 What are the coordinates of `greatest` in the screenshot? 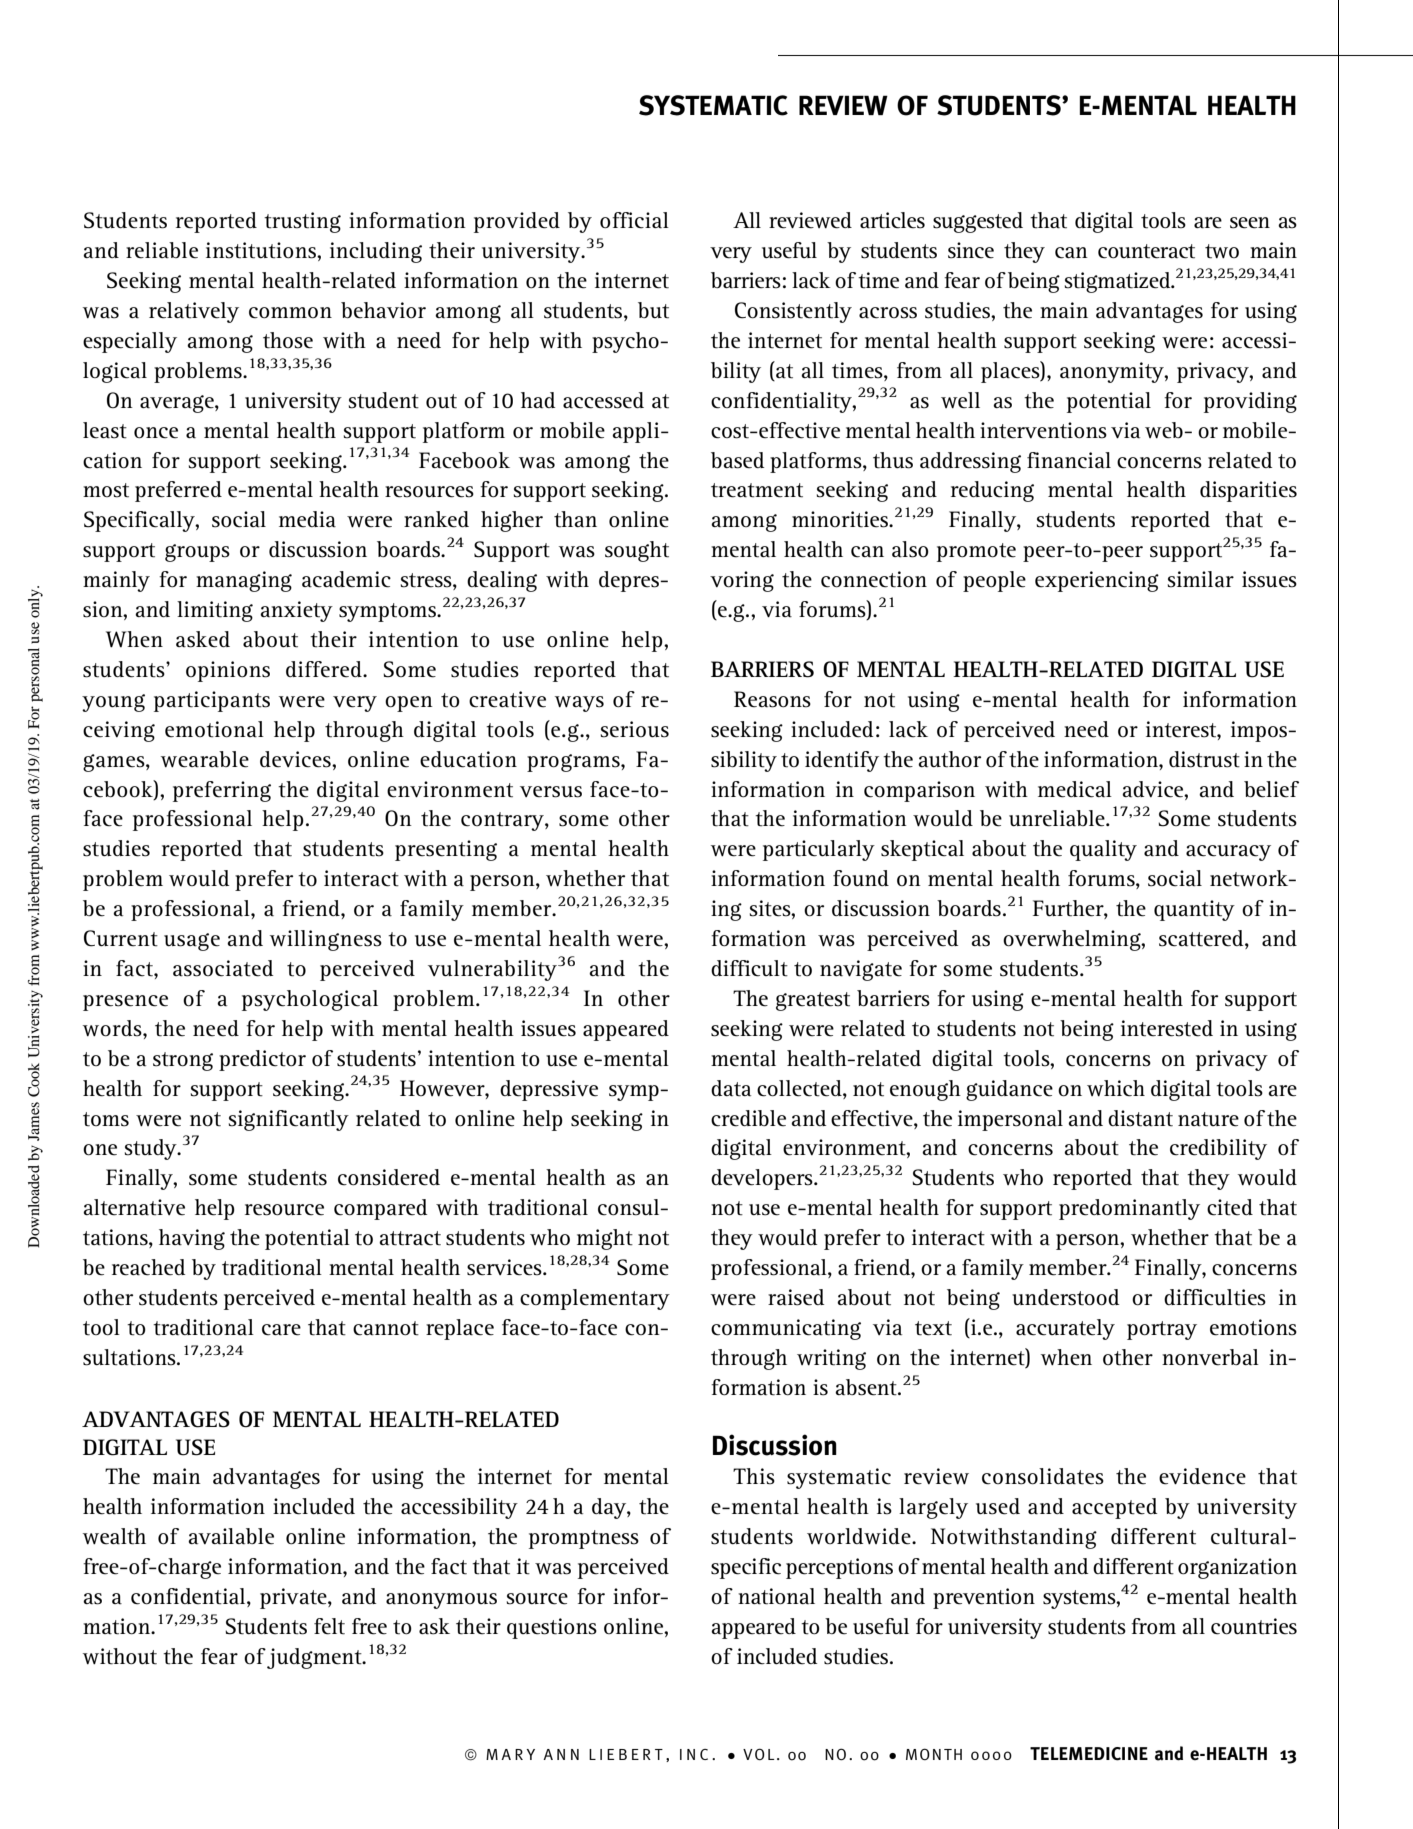 It's located at (813, 1001).
